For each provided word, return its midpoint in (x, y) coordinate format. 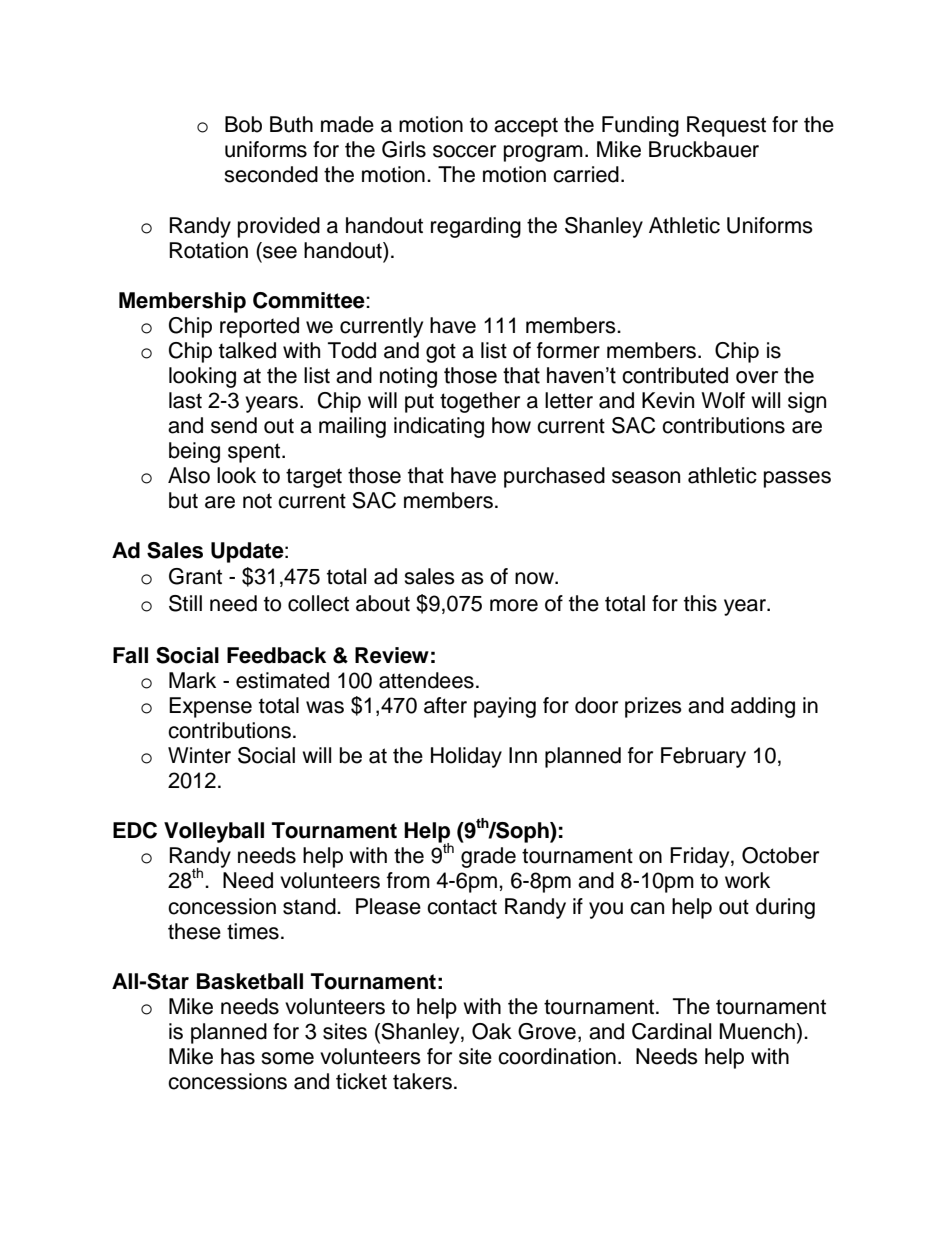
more (514, 605)
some (287, 1058)
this (700, 603)
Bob (243, 124)
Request (726, 126)
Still (185, 603)
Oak (492, 1031)
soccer (464, 151)
